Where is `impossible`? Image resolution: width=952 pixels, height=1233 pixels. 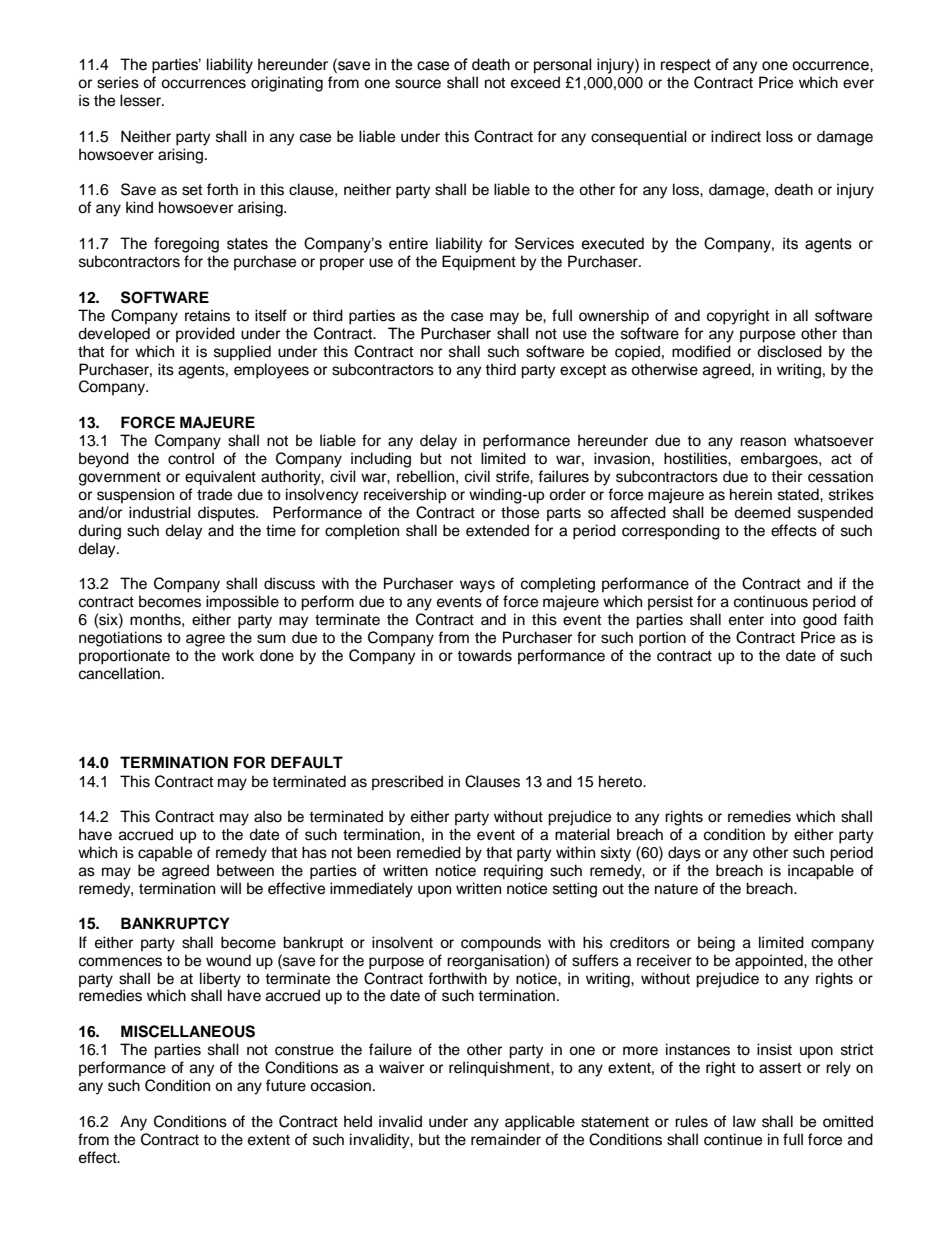 impossible is located at coordinates (242, 603).
